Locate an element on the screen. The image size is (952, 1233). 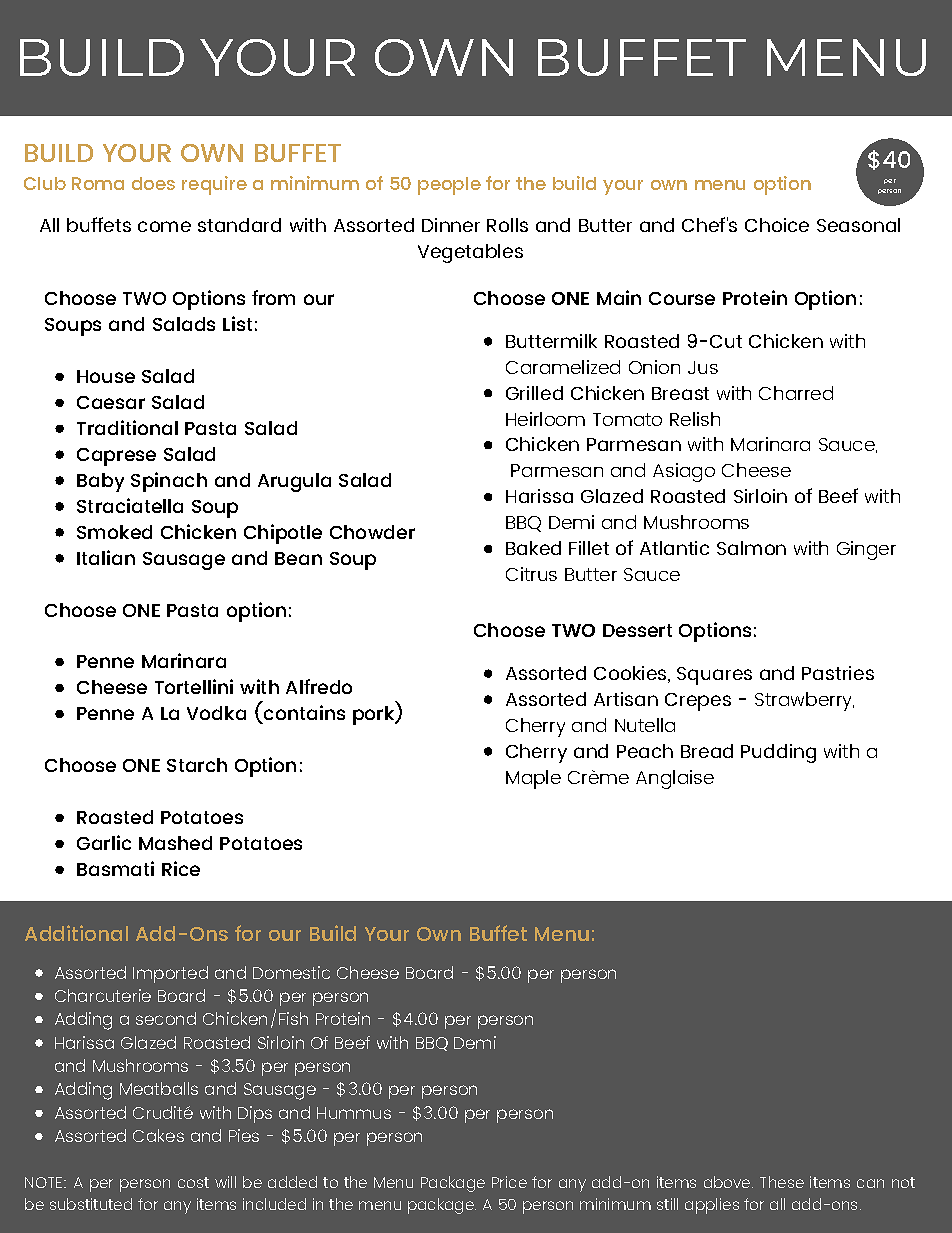
These is located at coordinates (782, 1182).
